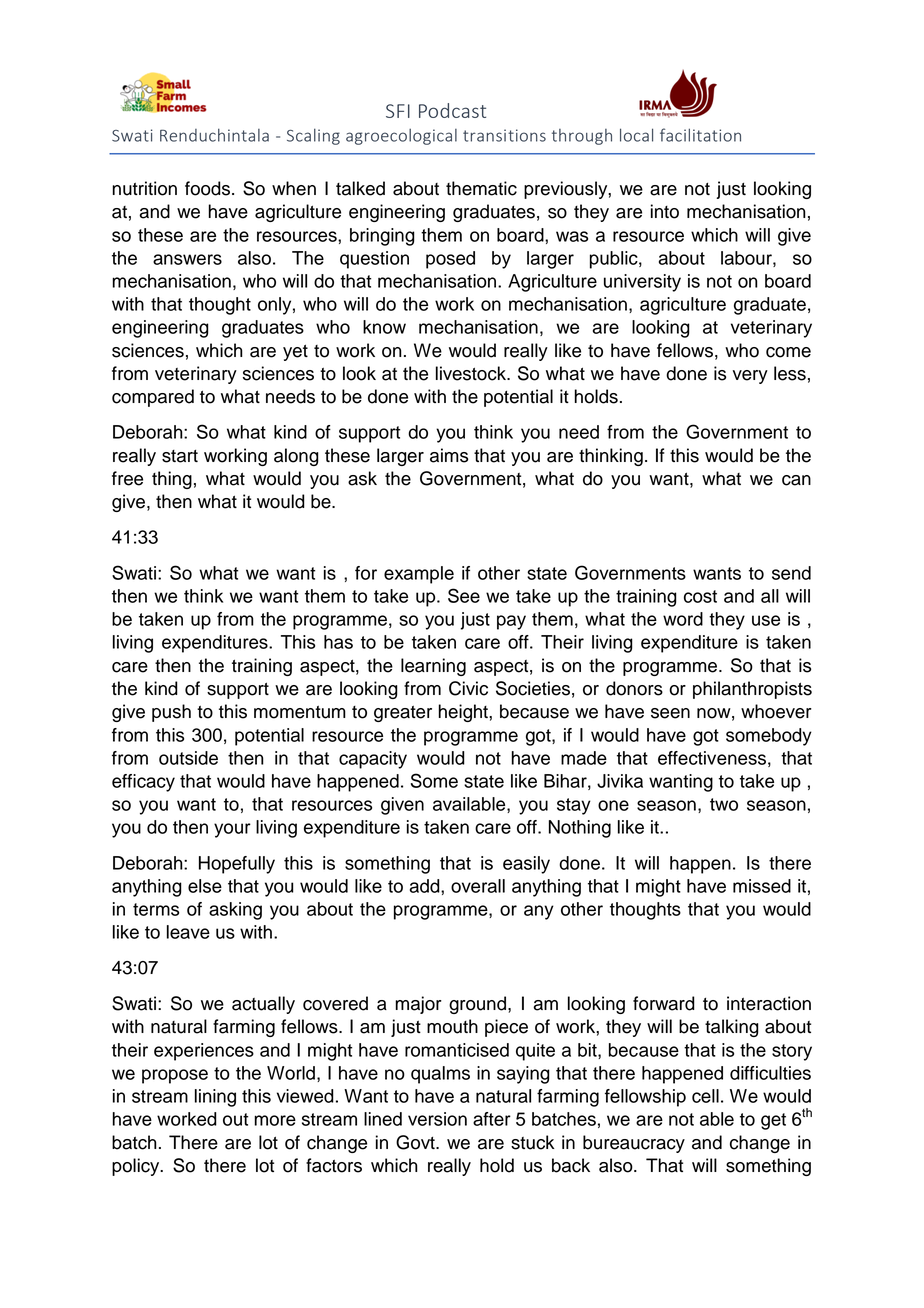 The image size is (924, 1308). What do you see at coordinates (215, 1098) in the image?
I see `lining` at bounding box center [215, 1098].
